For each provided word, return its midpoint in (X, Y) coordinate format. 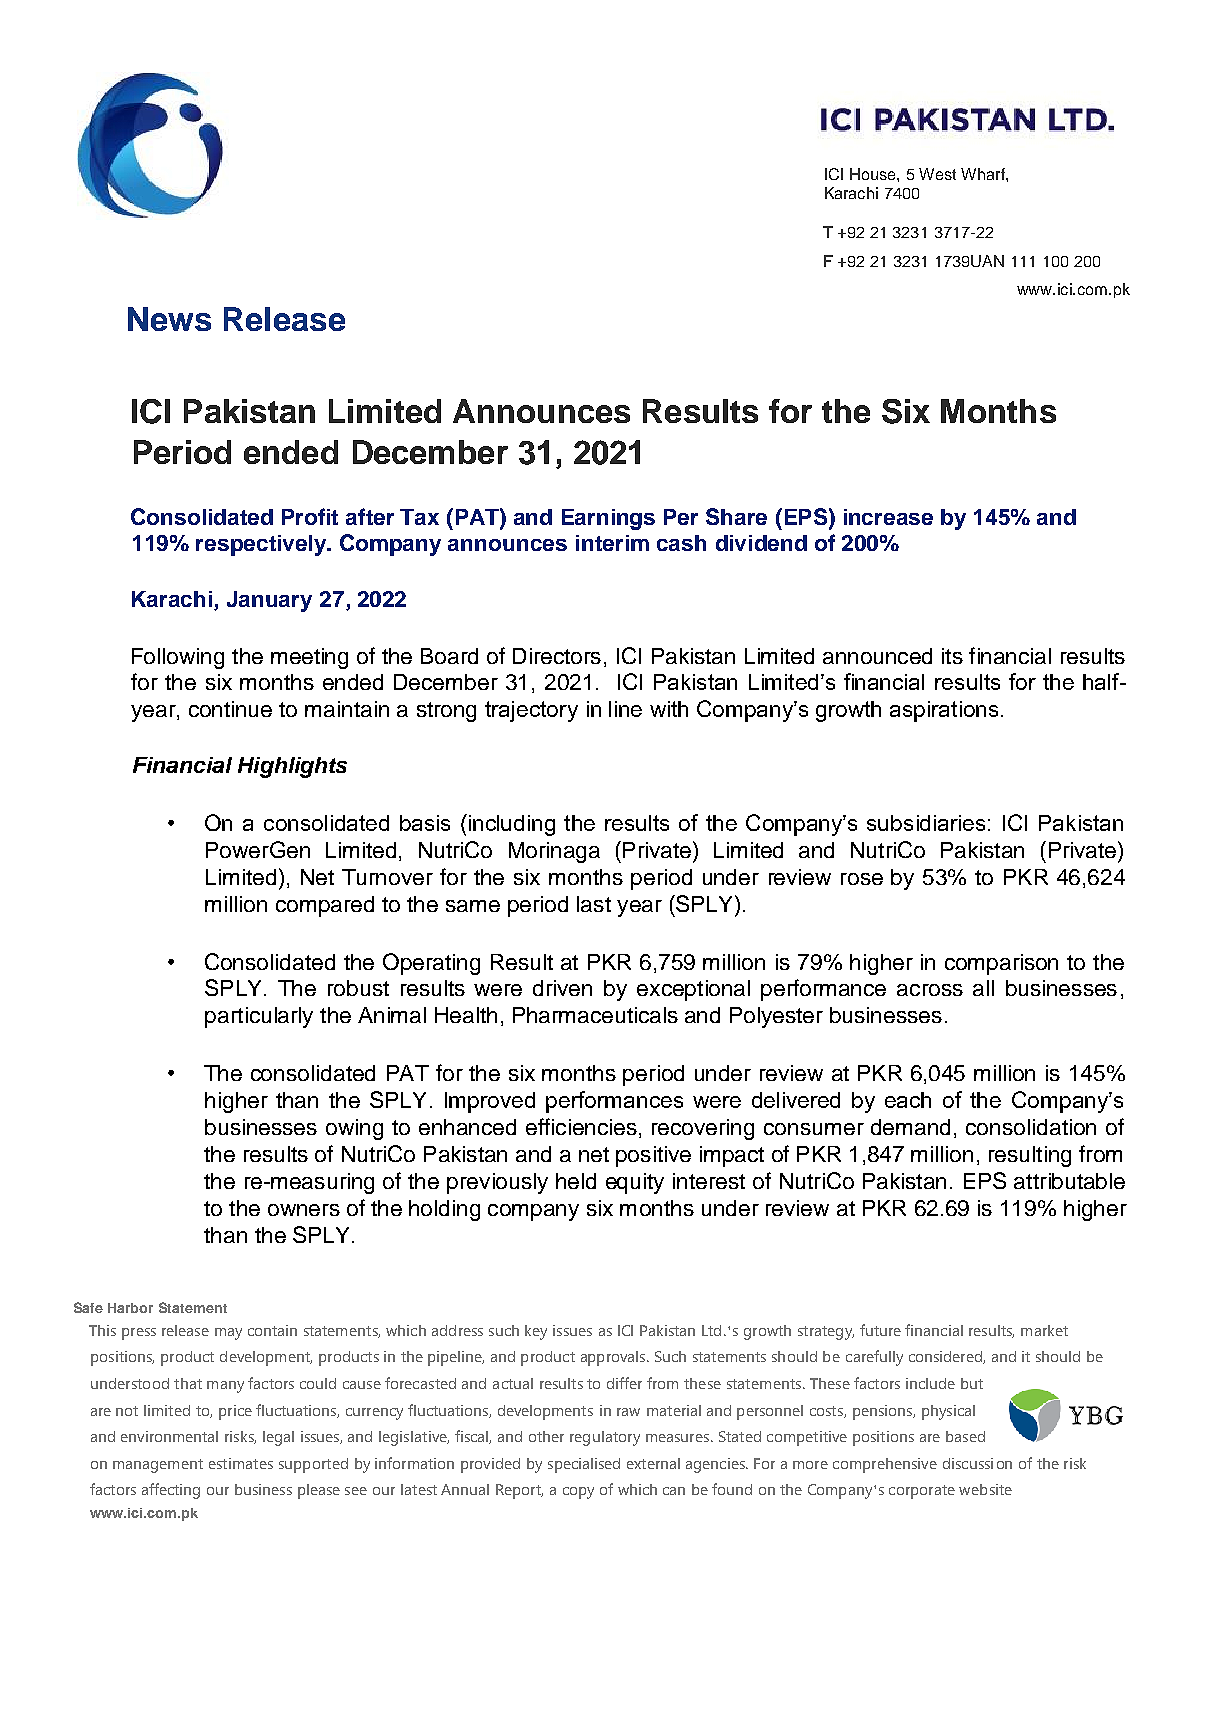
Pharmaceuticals (595, 1015)
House (874, 174)
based (965, 1436)
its (952, 656)
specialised (584, 1465)
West (937, 174)
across (930, 990)
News (169, 319)
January (269, 601)
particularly (259, 1017)
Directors (557, 656)
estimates (241, 1463)
